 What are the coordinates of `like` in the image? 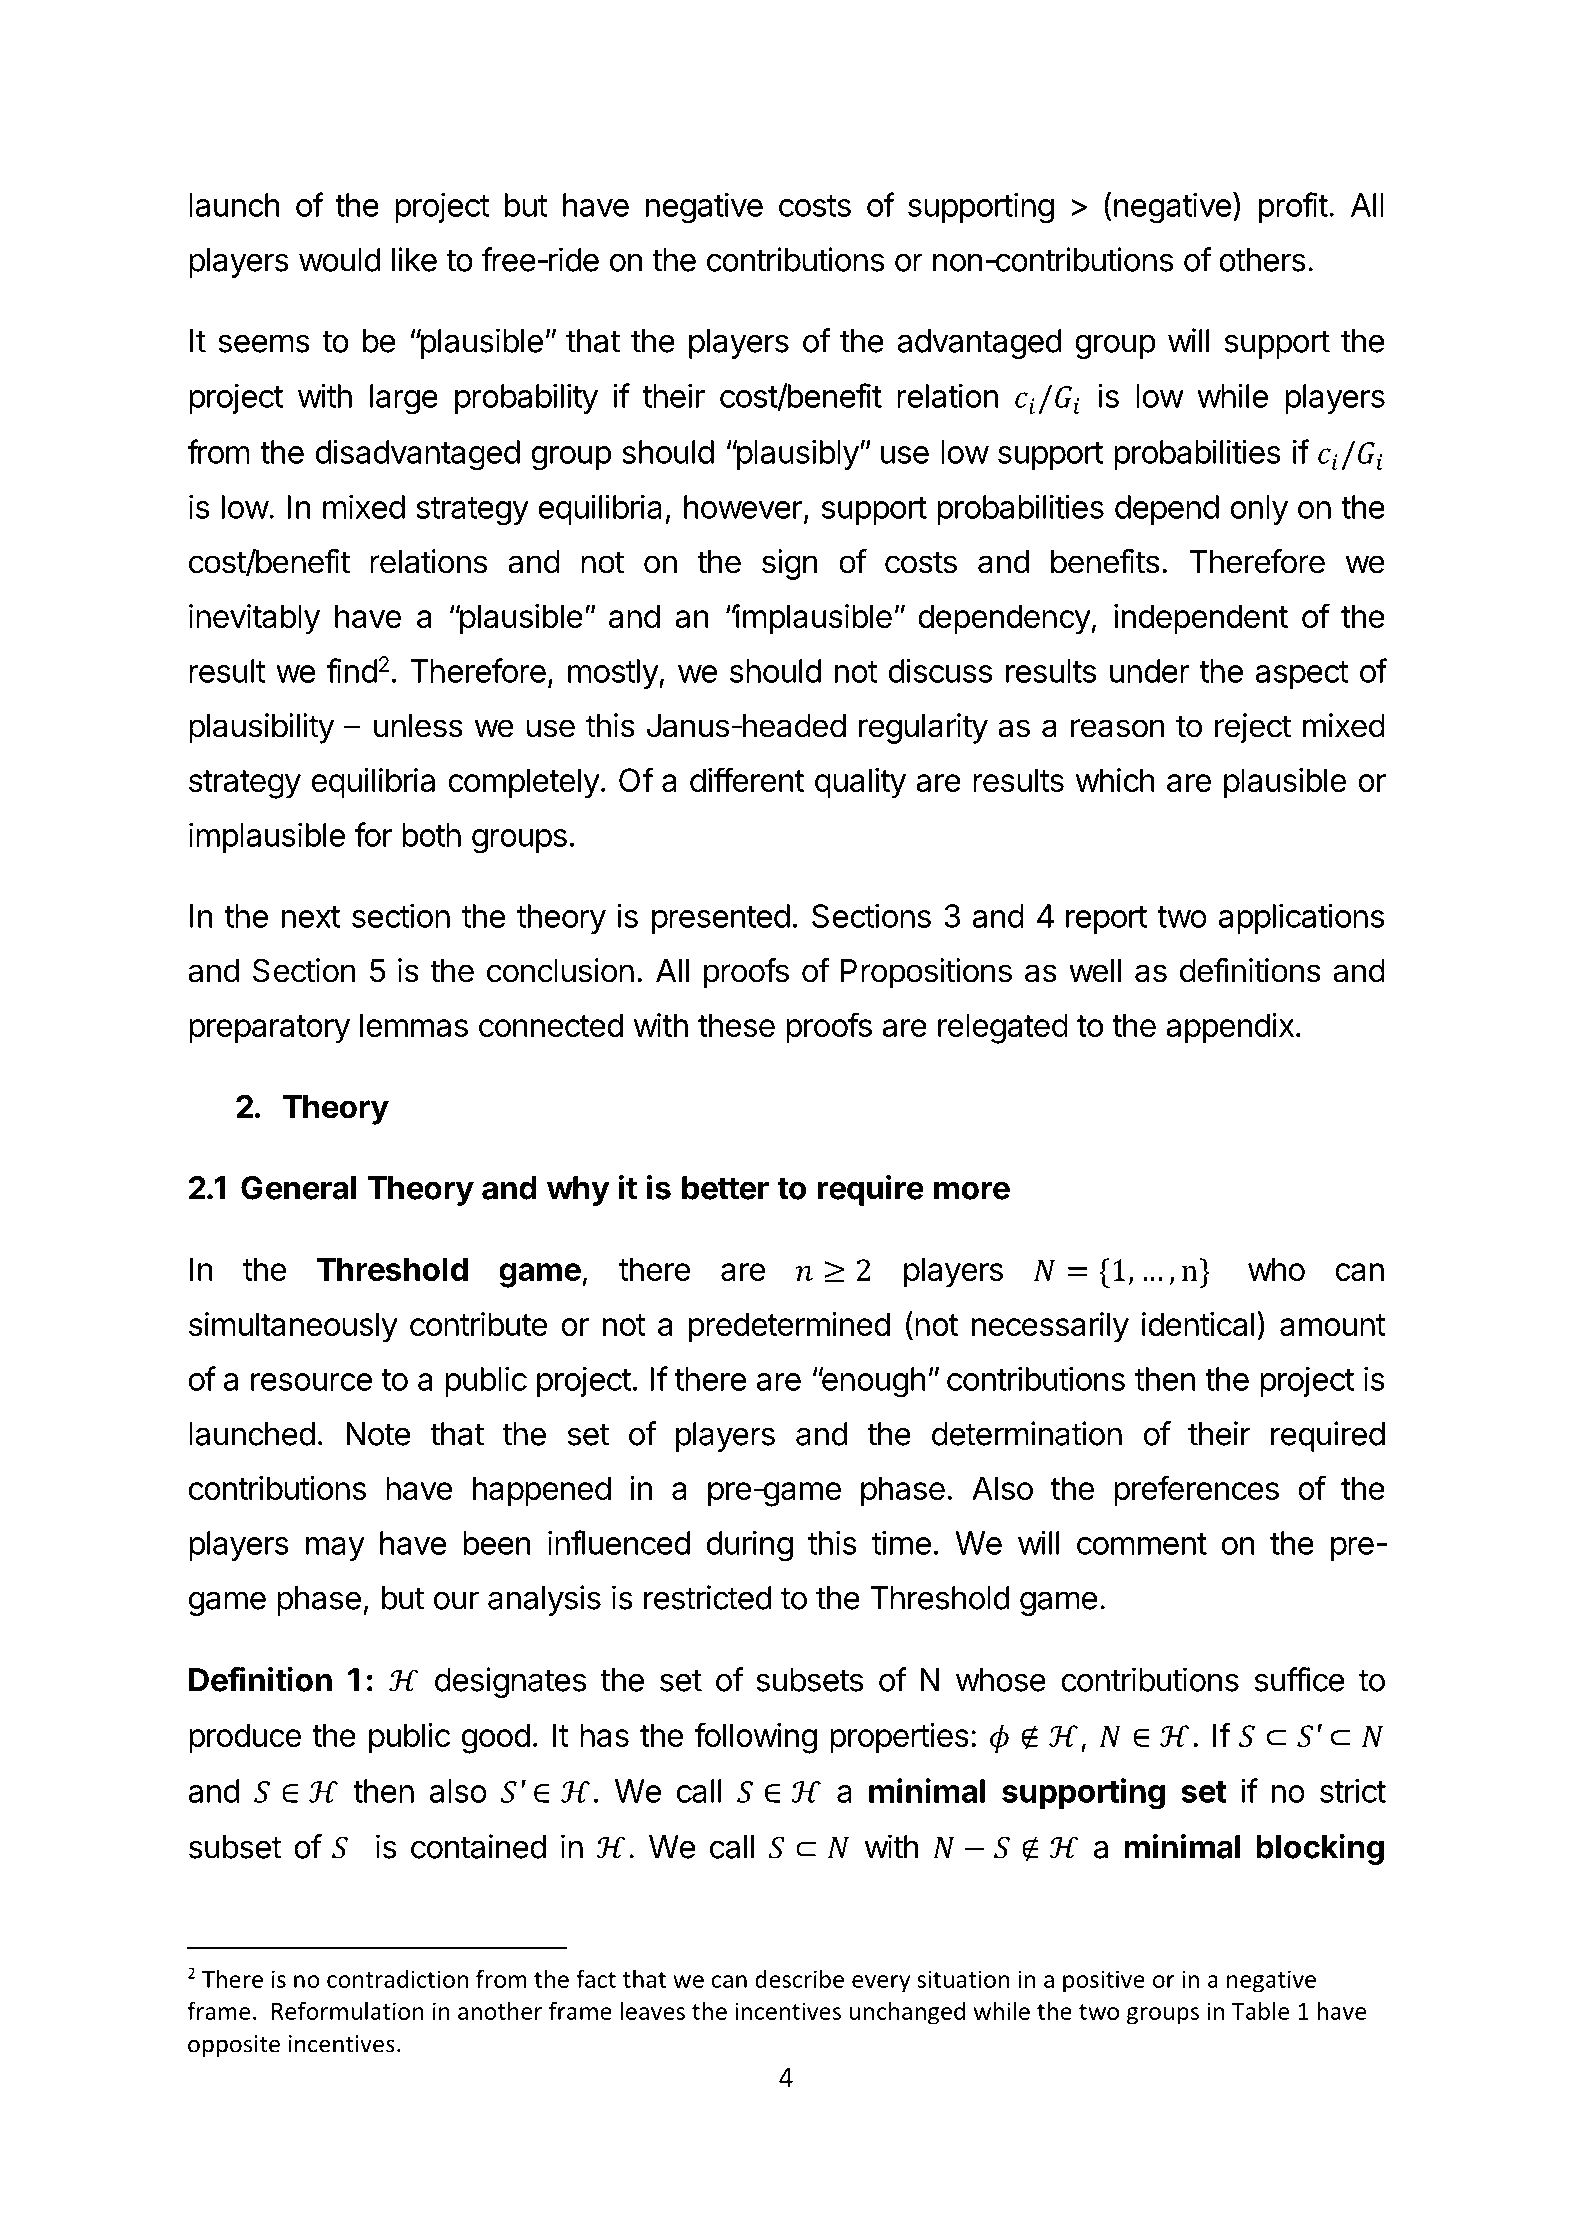 It's located at (414, 259).
